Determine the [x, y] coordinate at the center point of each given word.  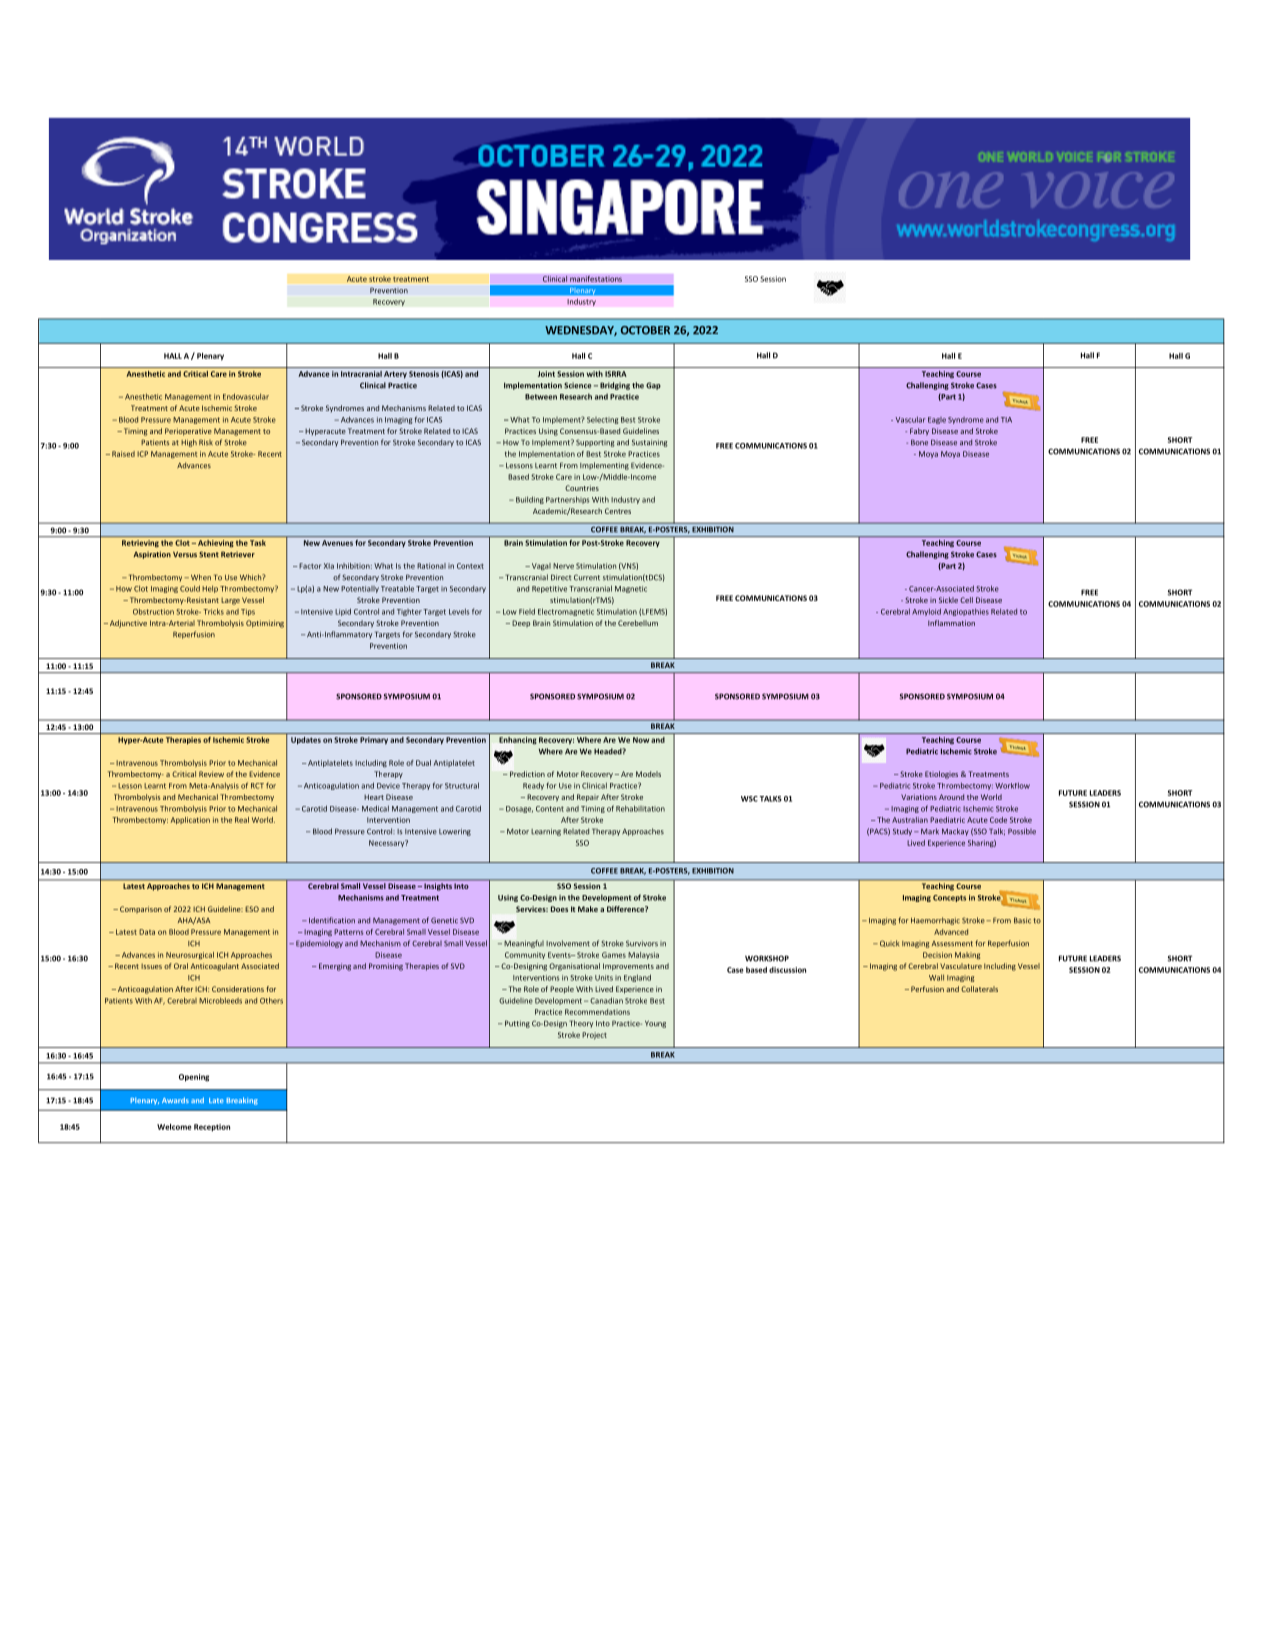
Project [594, 1036]
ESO [252, 909]
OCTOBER [645, 330]
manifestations [596, 278]
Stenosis [424, 374]
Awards [175, 1100]
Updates [306, 741]
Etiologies [941, 775]
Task [258, 543]
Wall [936, 977]
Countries [582, 488]
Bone [919, 442]
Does [559, 909]
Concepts [949, 898]
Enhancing [517, 741]
